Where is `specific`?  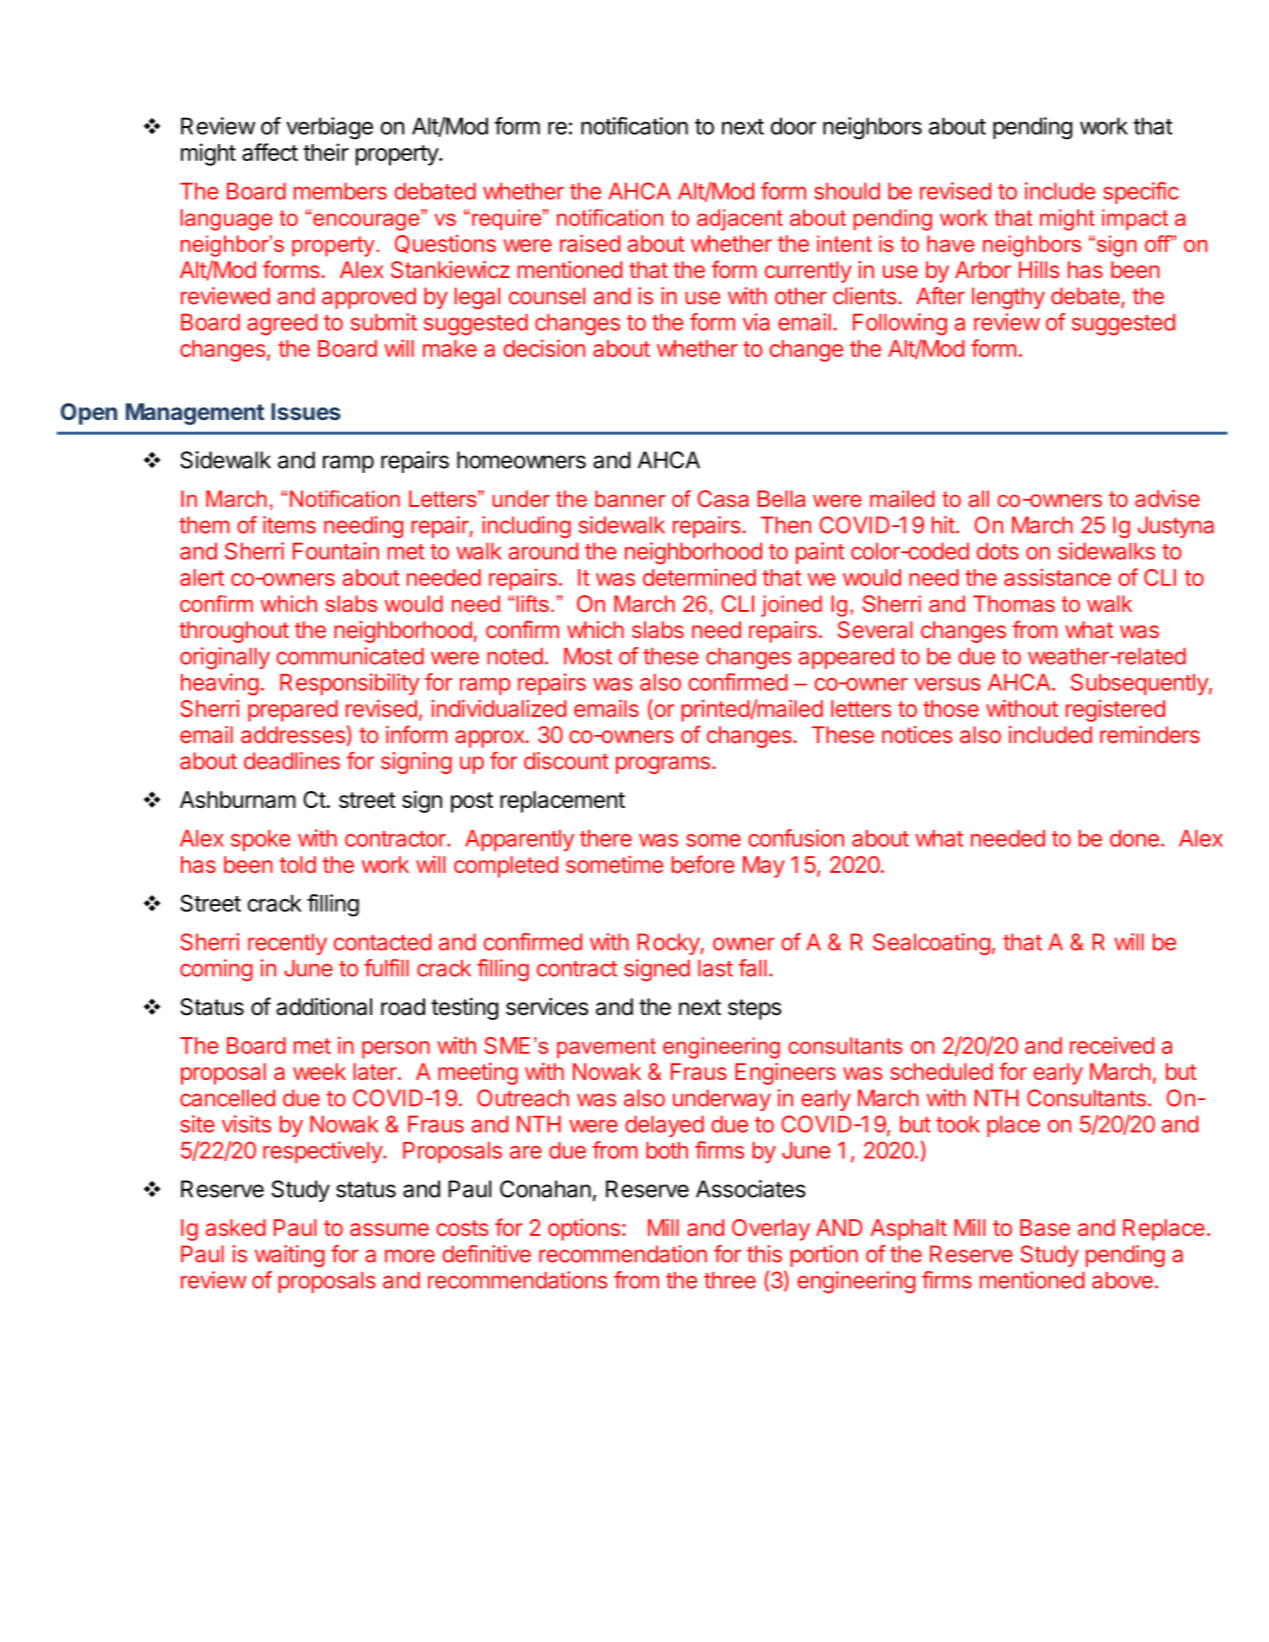
specific is located at coordinates (1141, 193).
